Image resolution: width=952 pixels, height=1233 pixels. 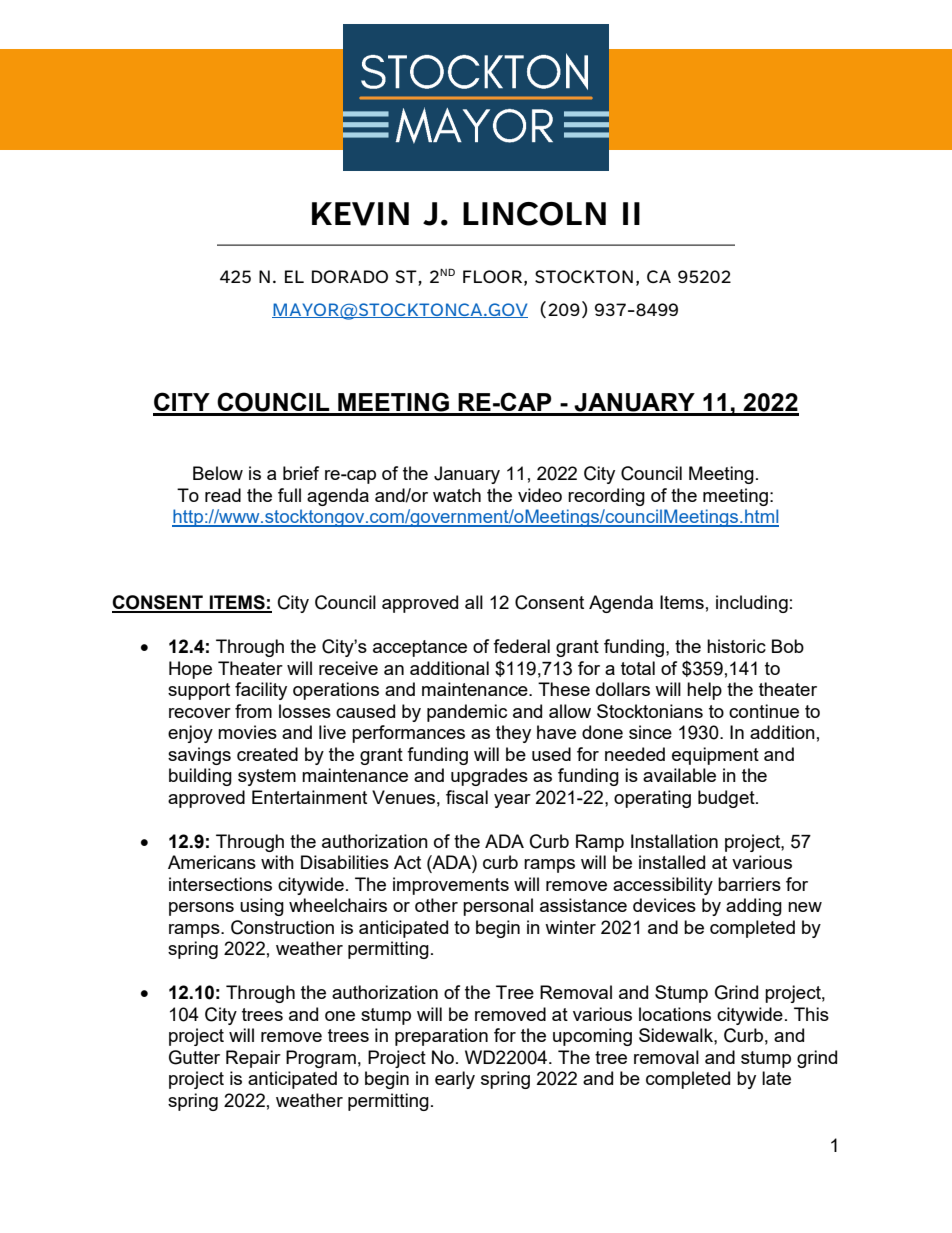 I want to click on federal, so click(x=521, y=646).
